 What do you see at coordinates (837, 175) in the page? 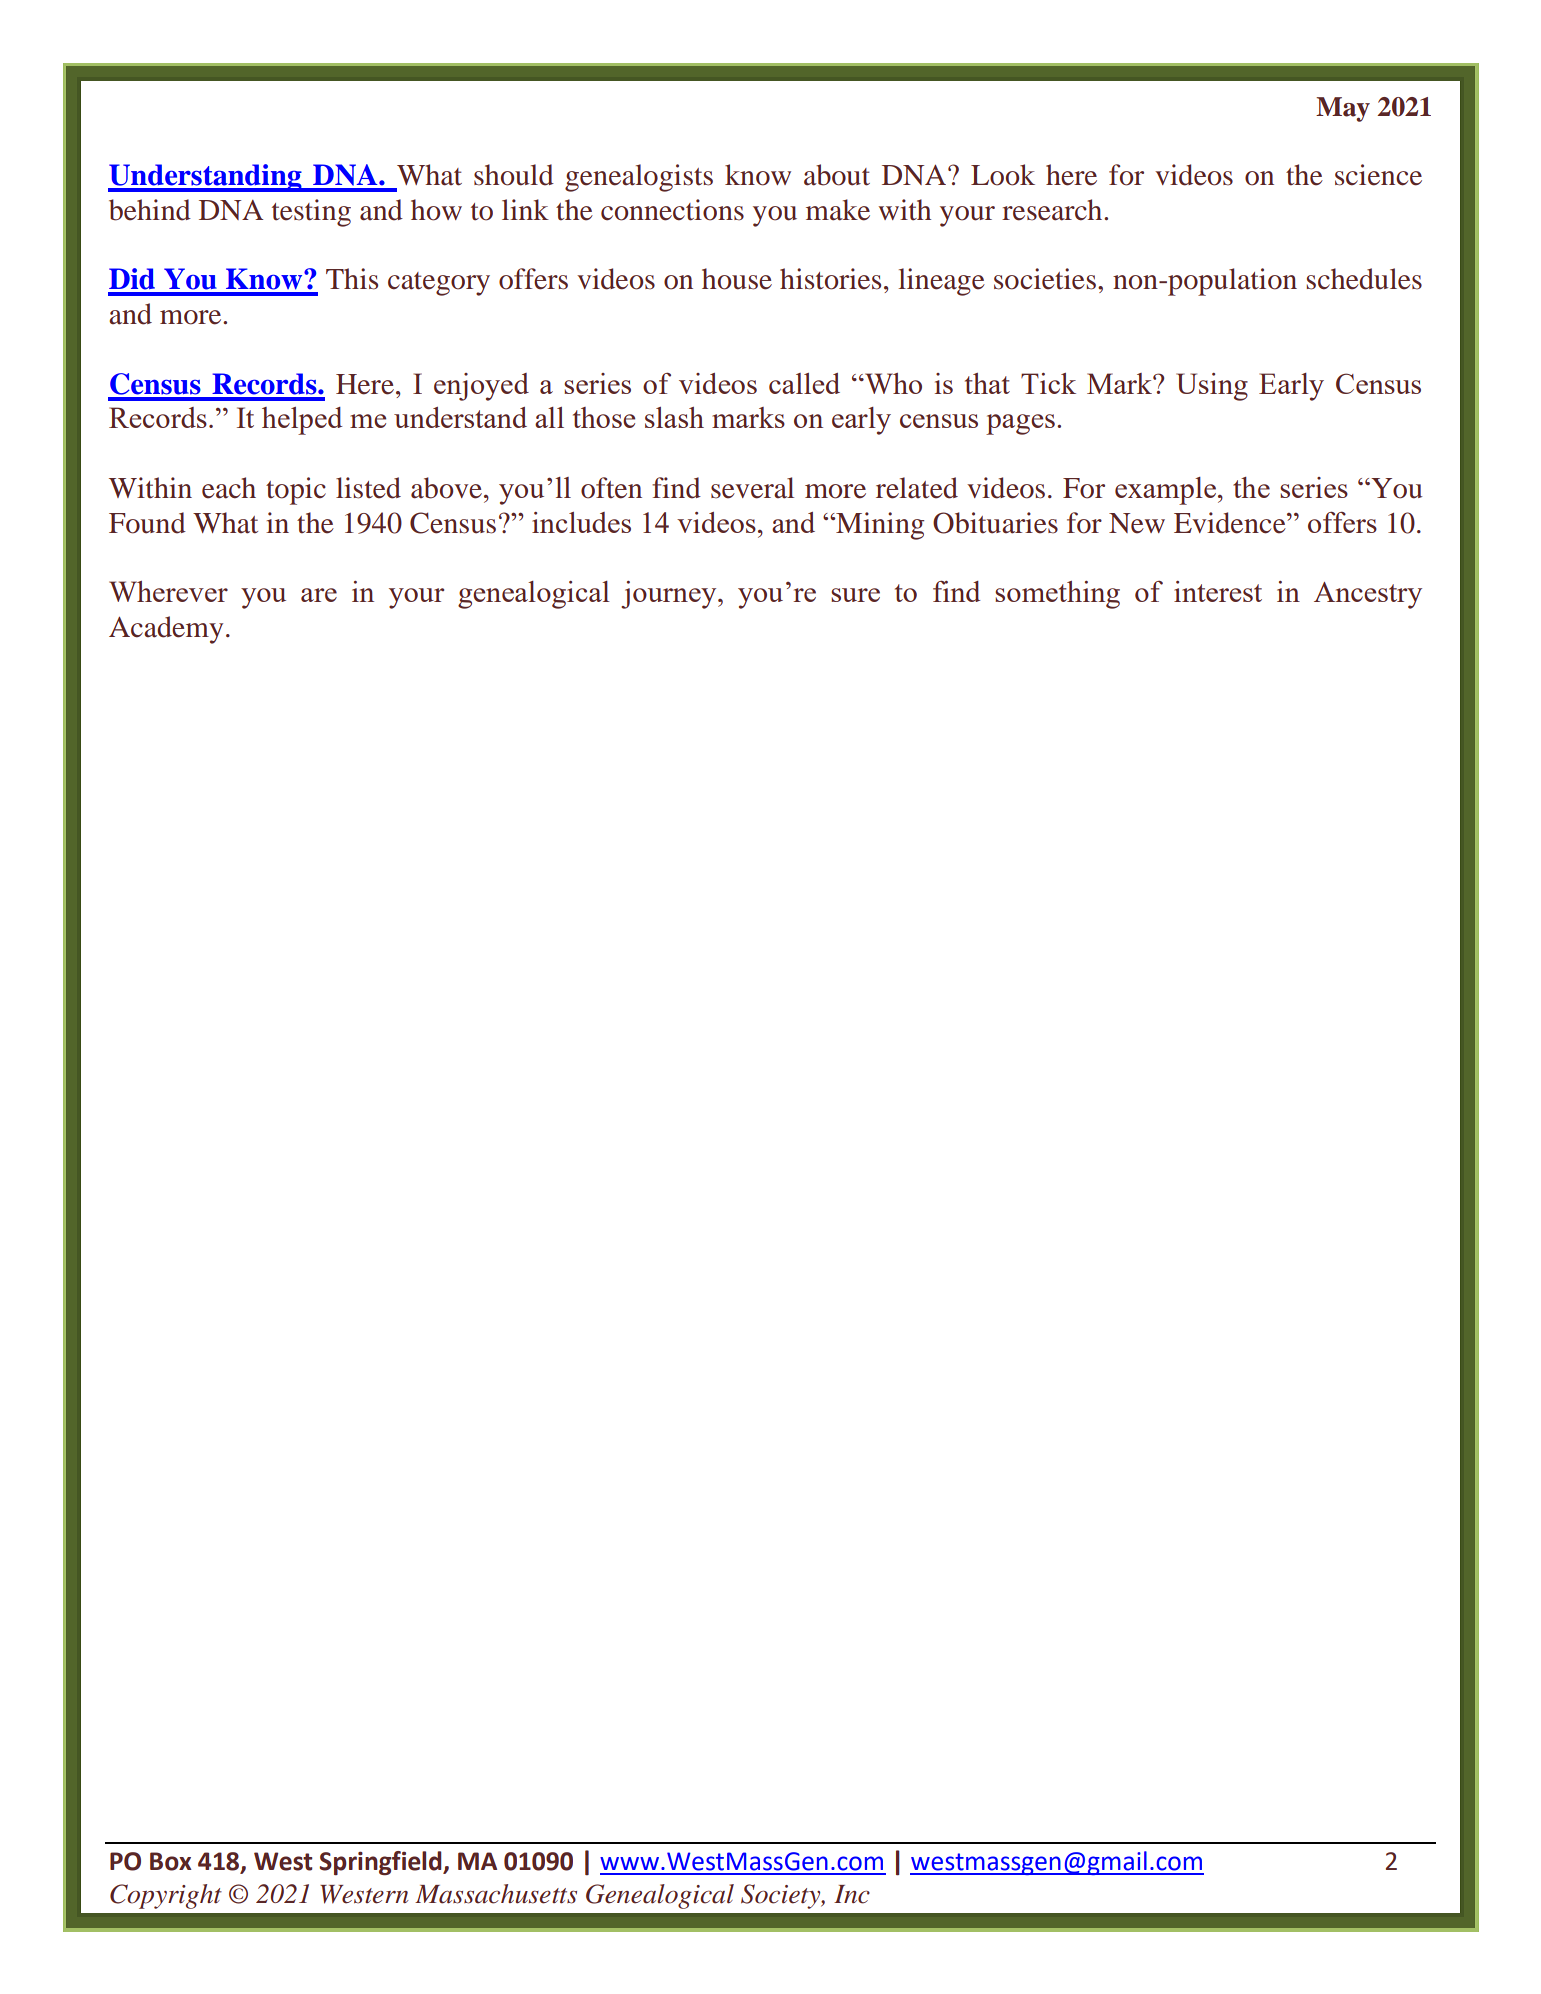
I see `about` at bounding box center [837, 175].
